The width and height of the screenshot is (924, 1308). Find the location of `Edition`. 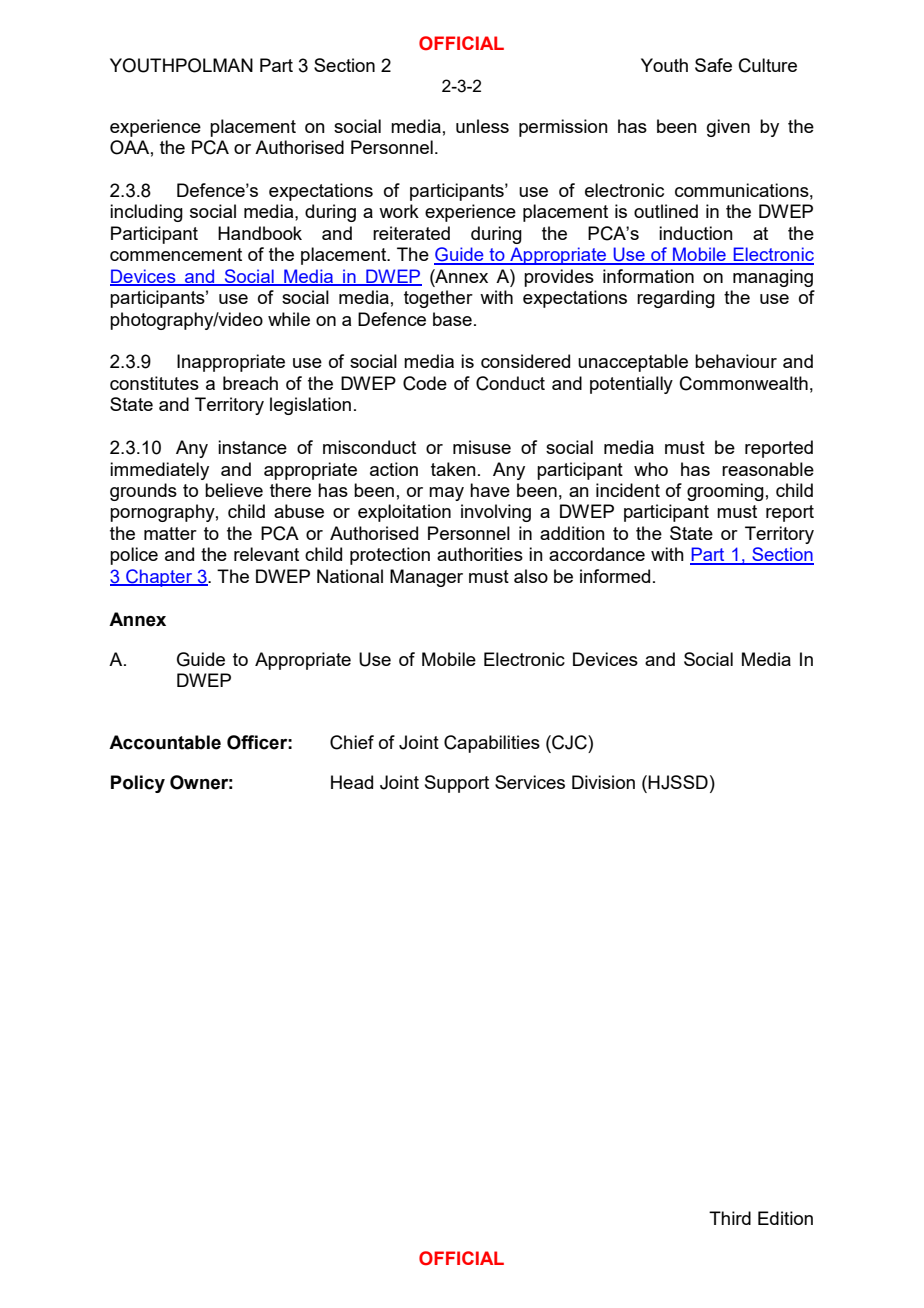

Edition is located at coordinates (785, 1218).
